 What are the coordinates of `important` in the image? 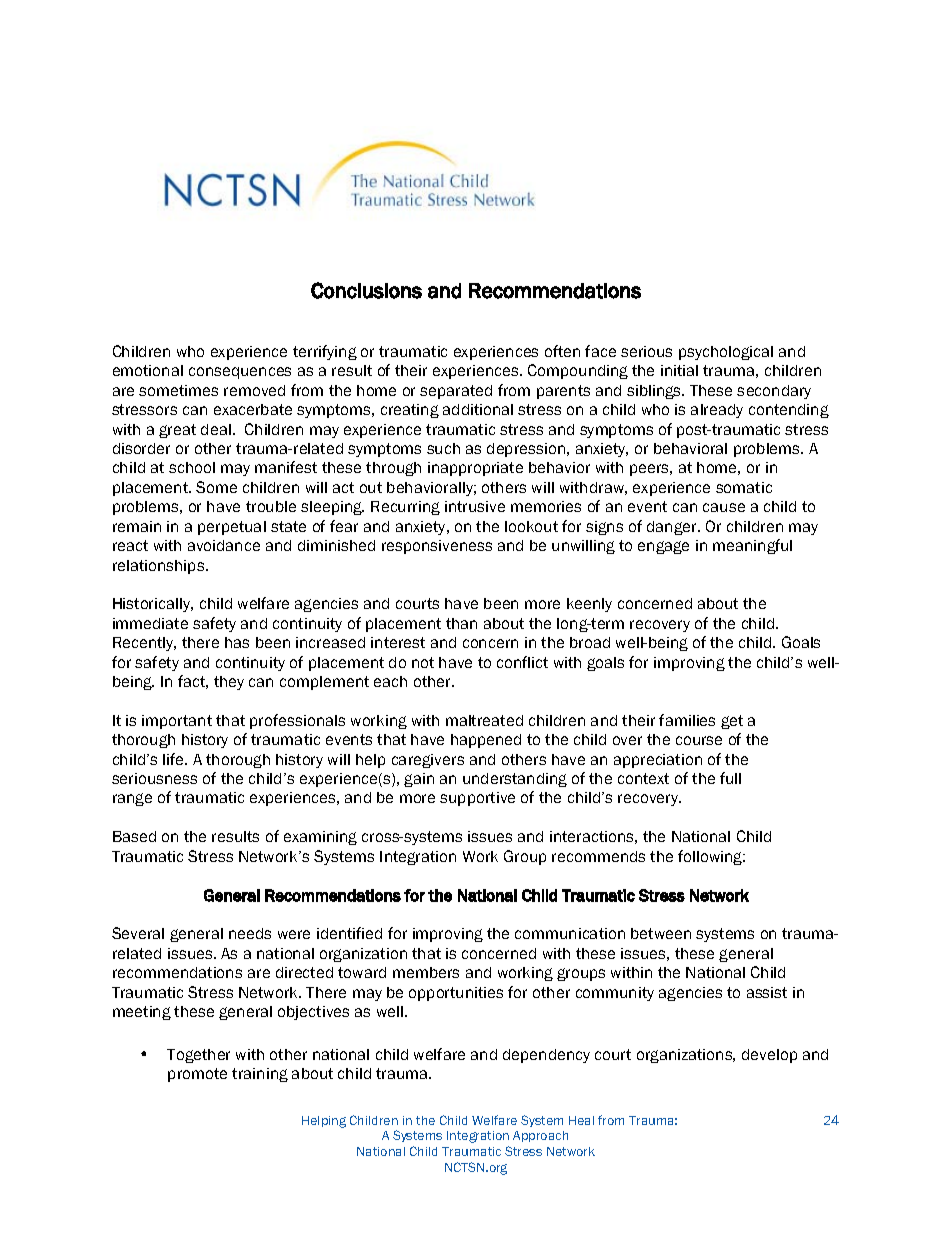 It's located at (177, 722).
